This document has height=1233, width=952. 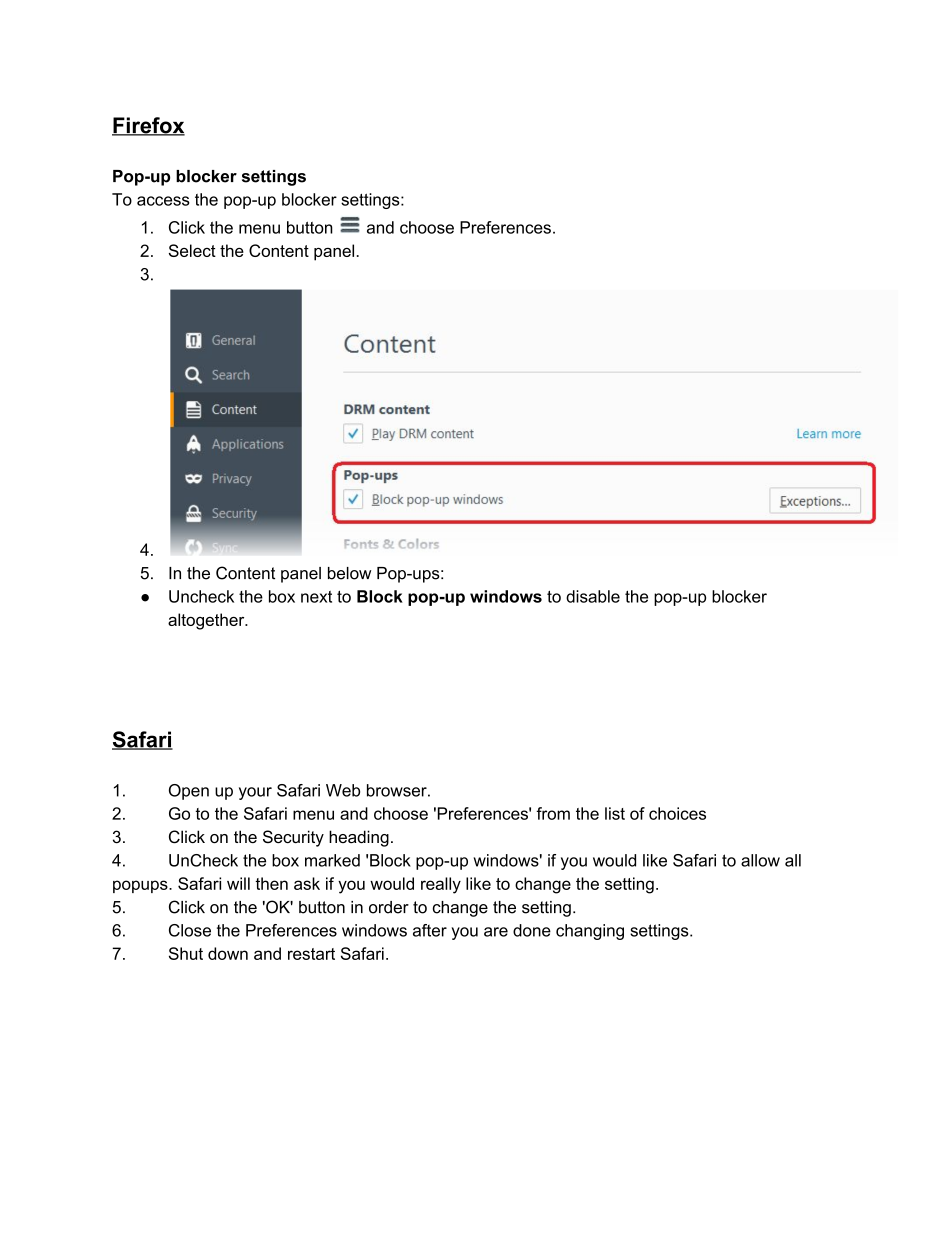 What do you see at coordinates (760, 860) in the document?
I see `allow` at bounding box center [760, 860].
